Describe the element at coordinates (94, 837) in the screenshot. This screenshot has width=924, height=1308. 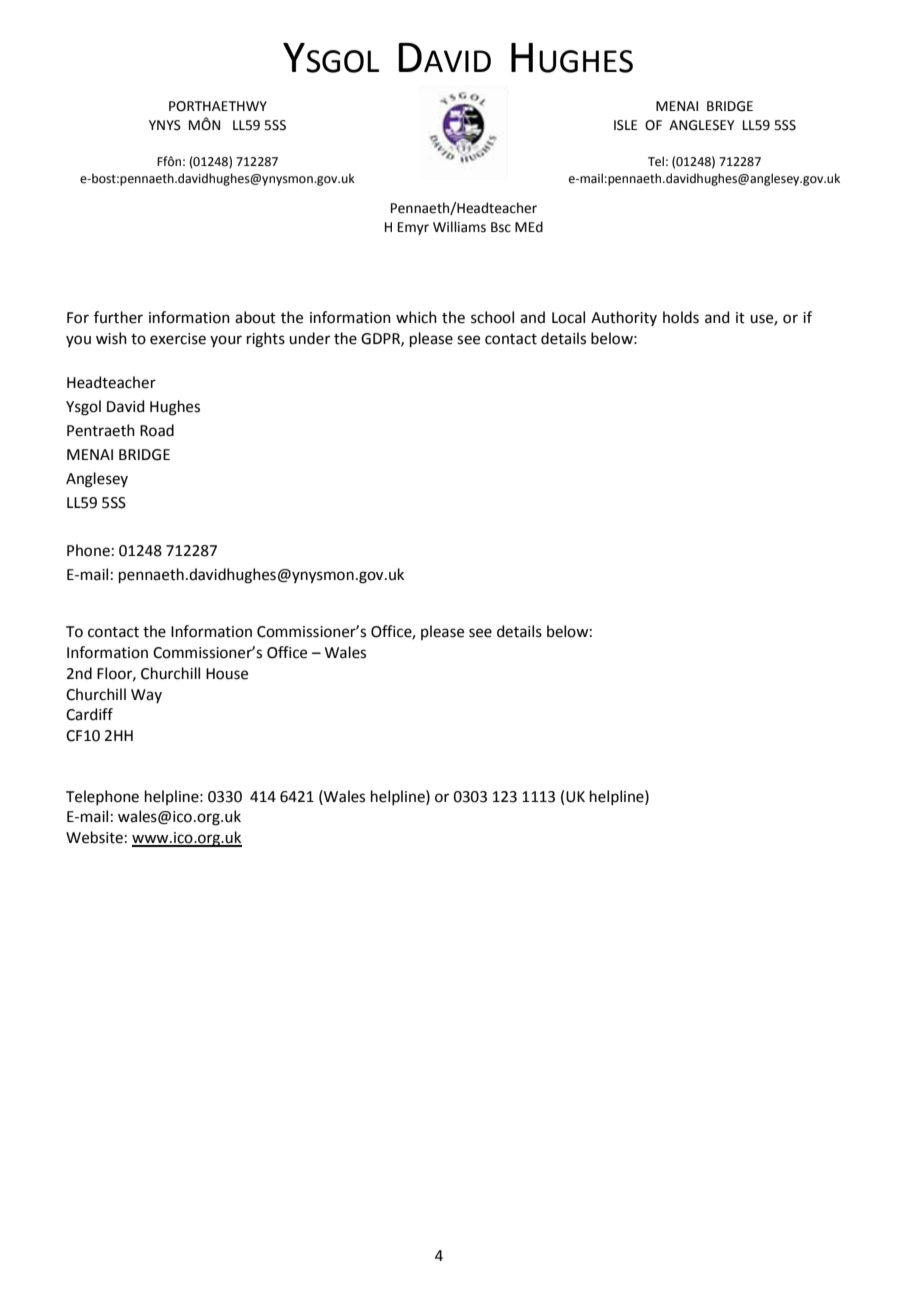
I see `Website` at that location.
